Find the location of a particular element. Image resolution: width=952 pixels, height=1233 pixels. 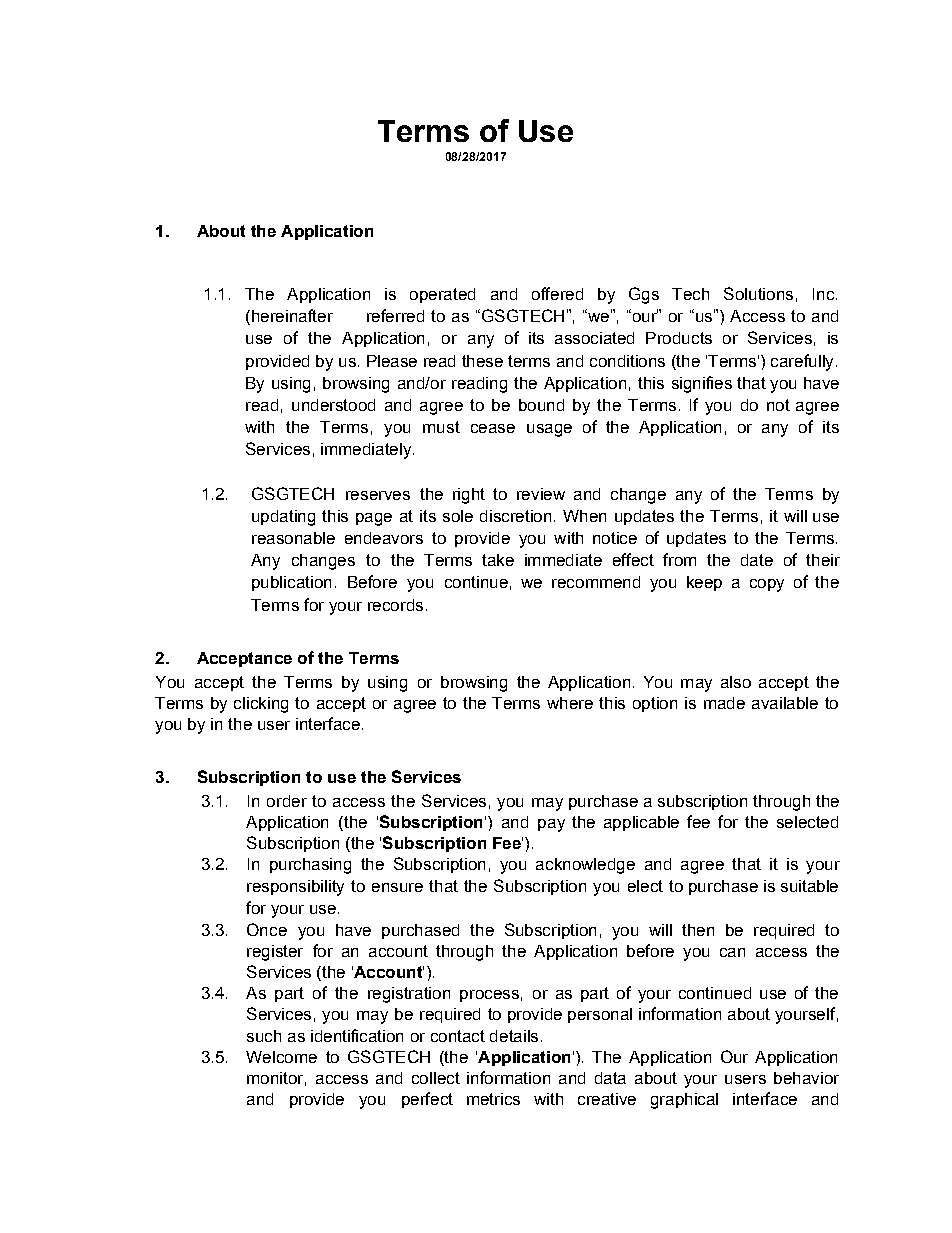

hereinafter is located at coordinates (291, 317).
